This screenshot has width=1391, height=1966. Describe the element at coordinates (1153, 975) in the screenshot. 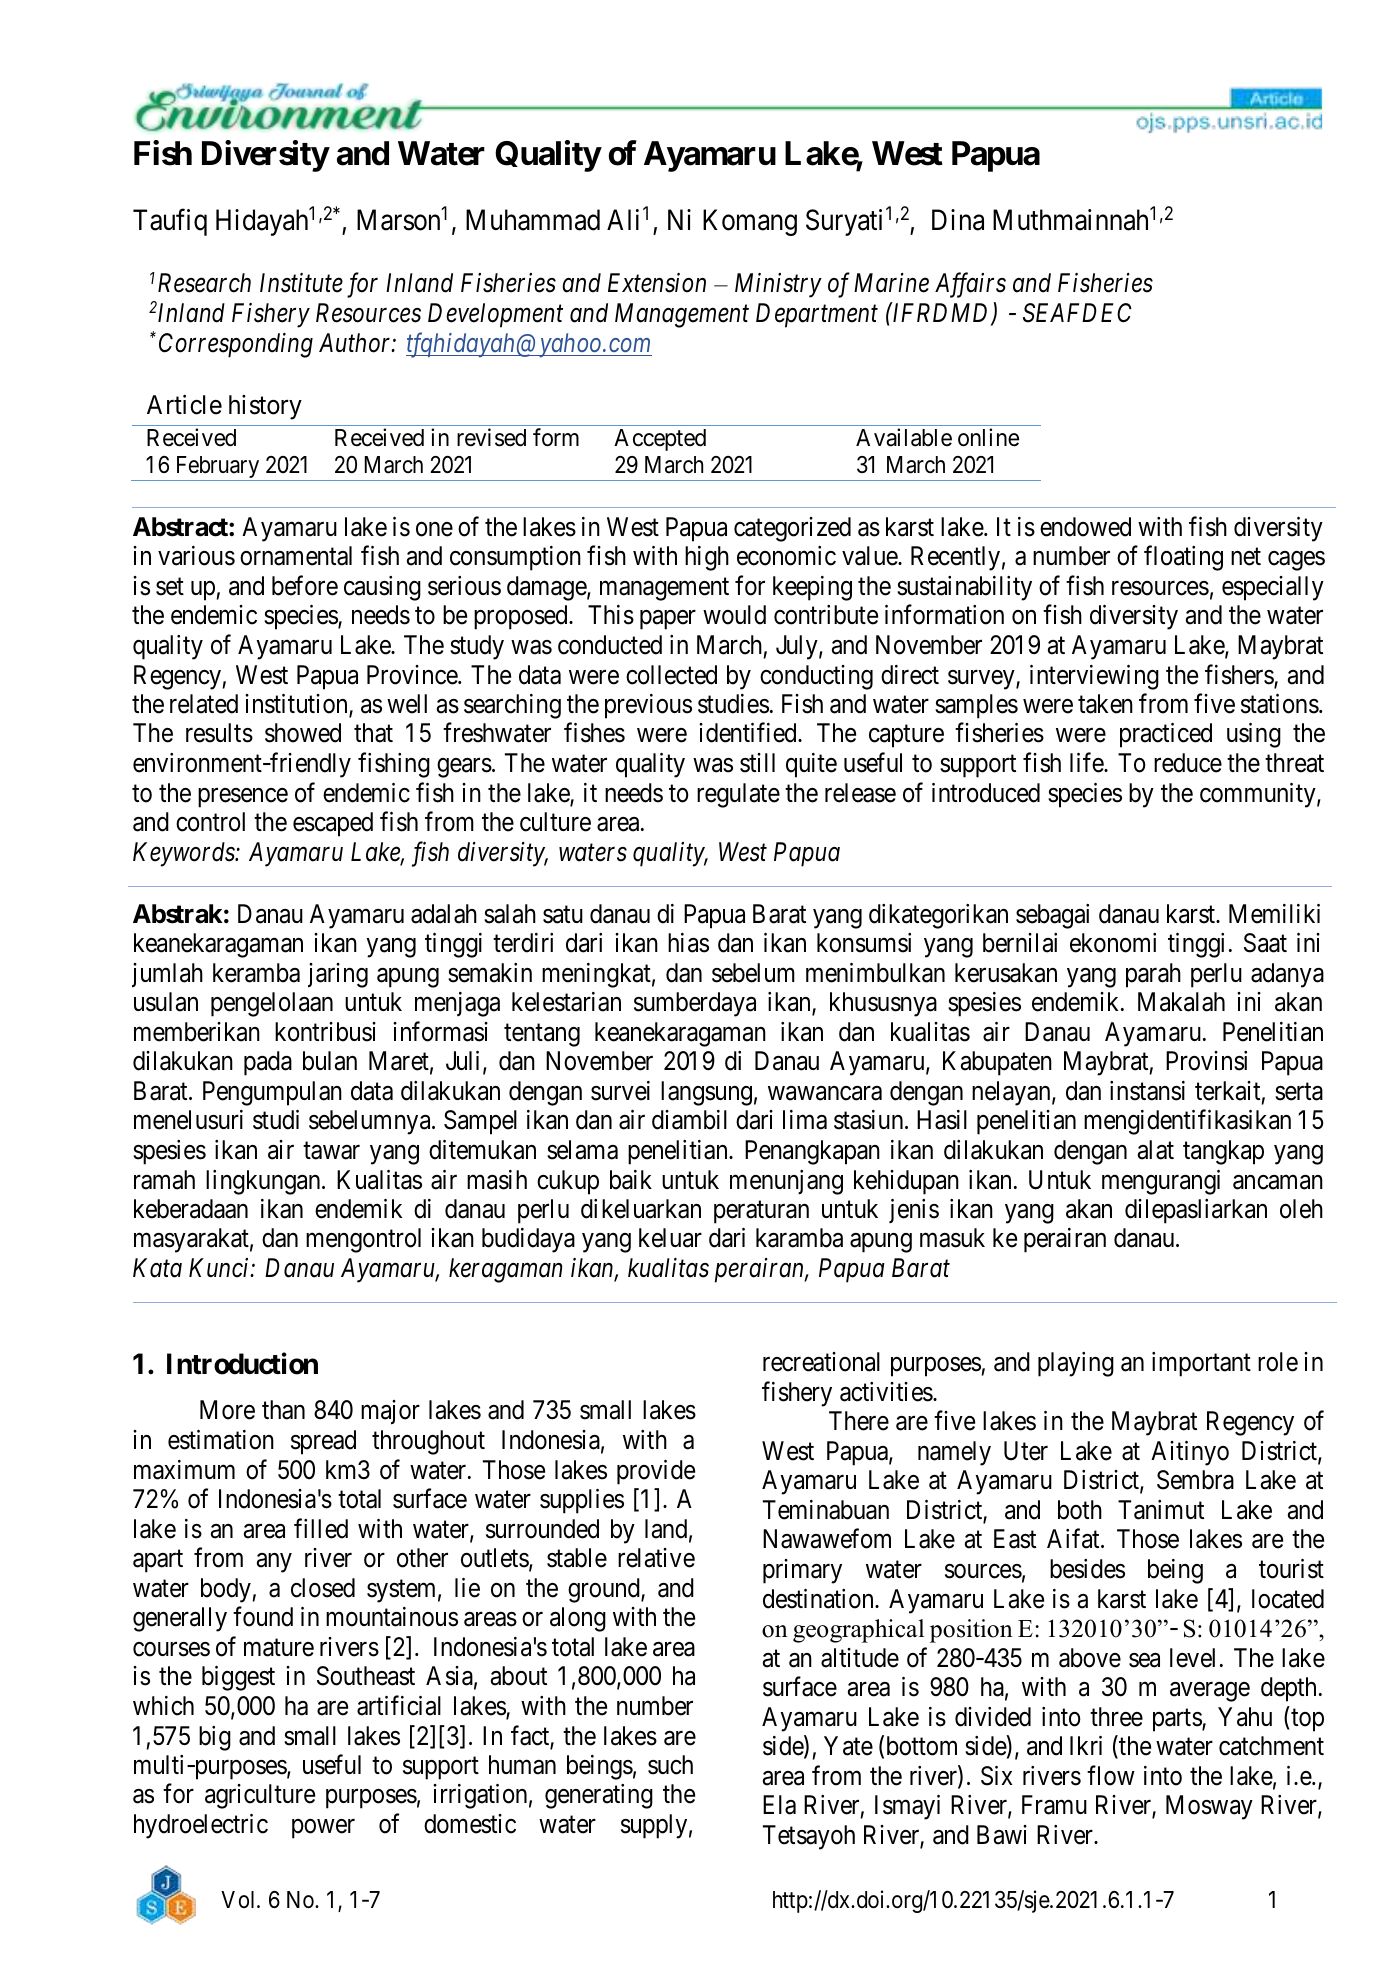

I see `parah` at that location.
